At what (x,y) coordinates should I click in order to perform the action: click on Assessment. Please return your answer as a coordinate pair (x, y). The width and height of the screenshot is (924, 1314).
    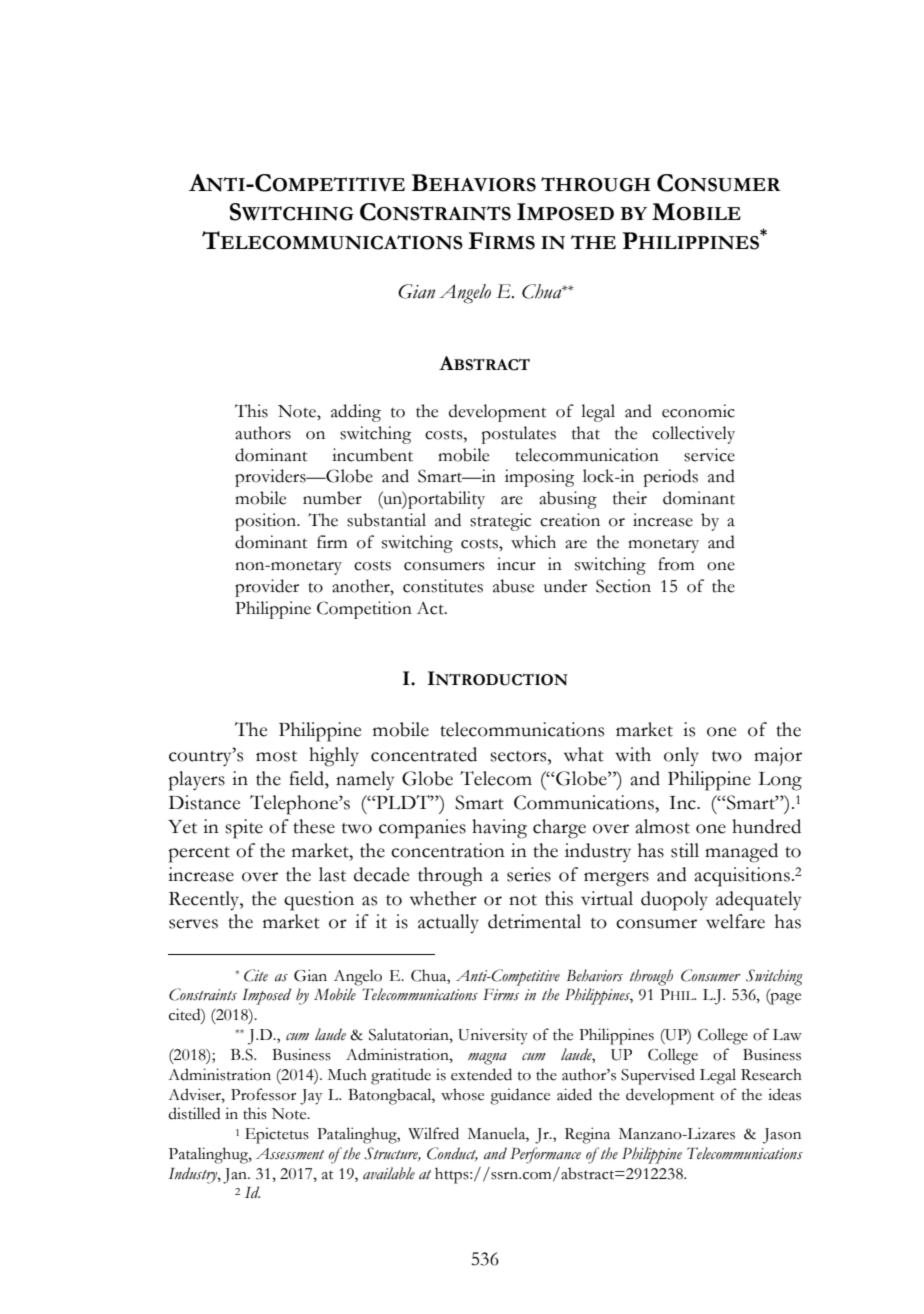
    Looking at the image, I should click on (290, 1154).
